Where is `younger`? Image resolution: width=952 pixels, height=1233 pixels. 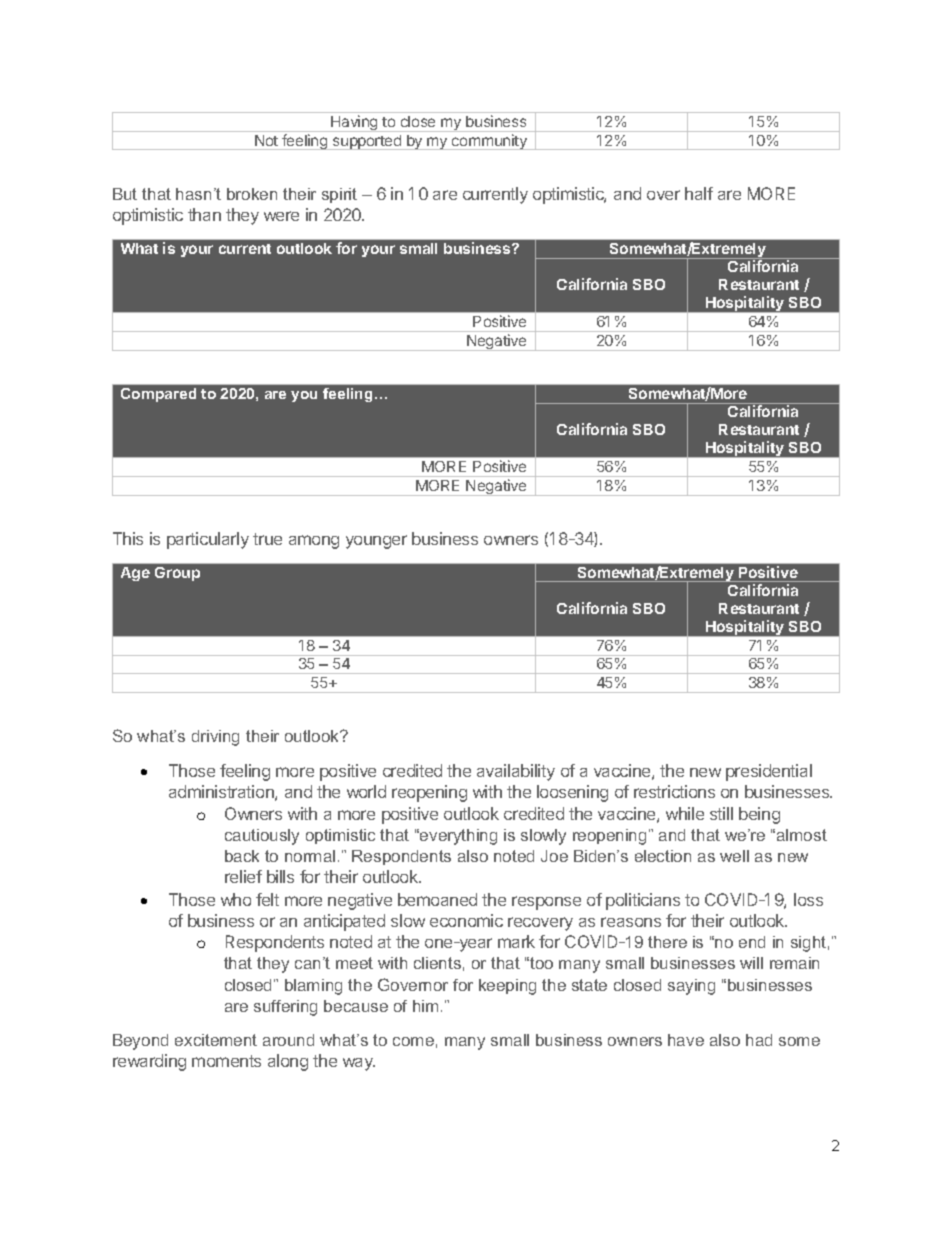
younger is located at coordinates (376, 542).
